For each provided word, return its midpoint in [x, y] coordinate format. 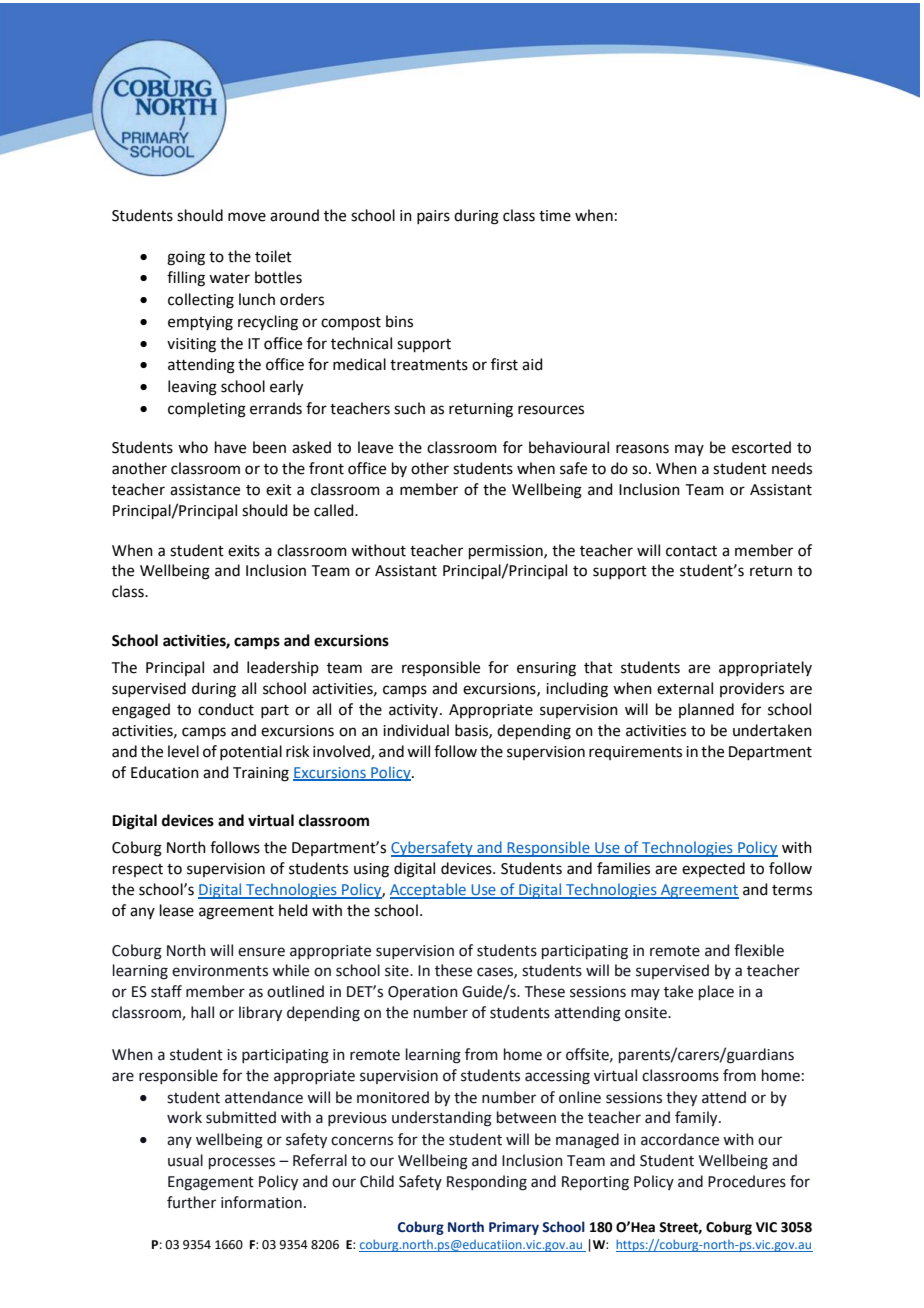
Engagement [211, 1183]
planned [706, 710]
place [716, 992]
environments [220, 971]
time [555, 216]
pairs [433, 217]
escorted [761, 447]
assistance [205, 490]
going [186, 258]
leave [375, 447]
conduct [226, 709]
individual [416, 730]
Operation [423, 993]
